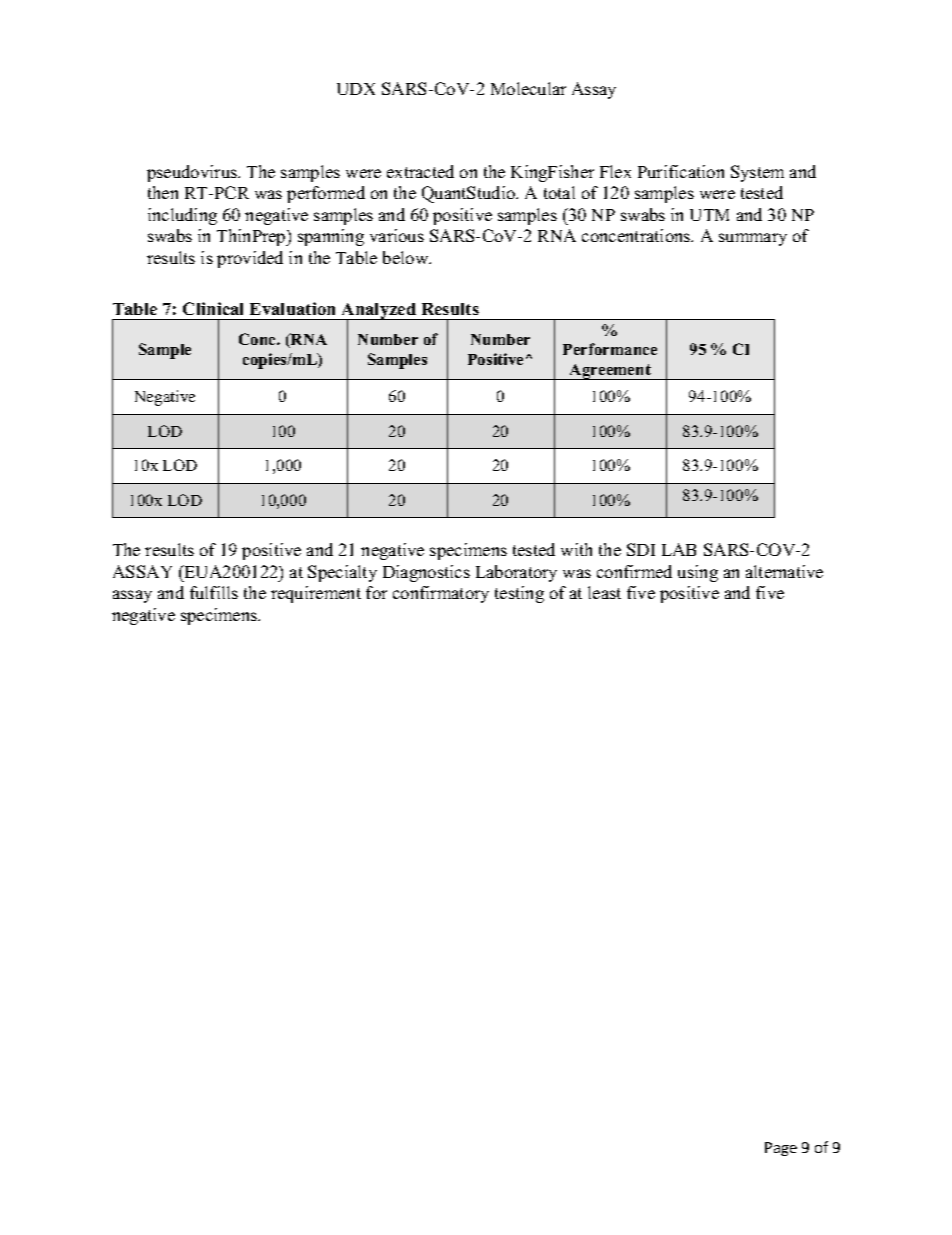  I want to click on Purification, so click(681, 171).
